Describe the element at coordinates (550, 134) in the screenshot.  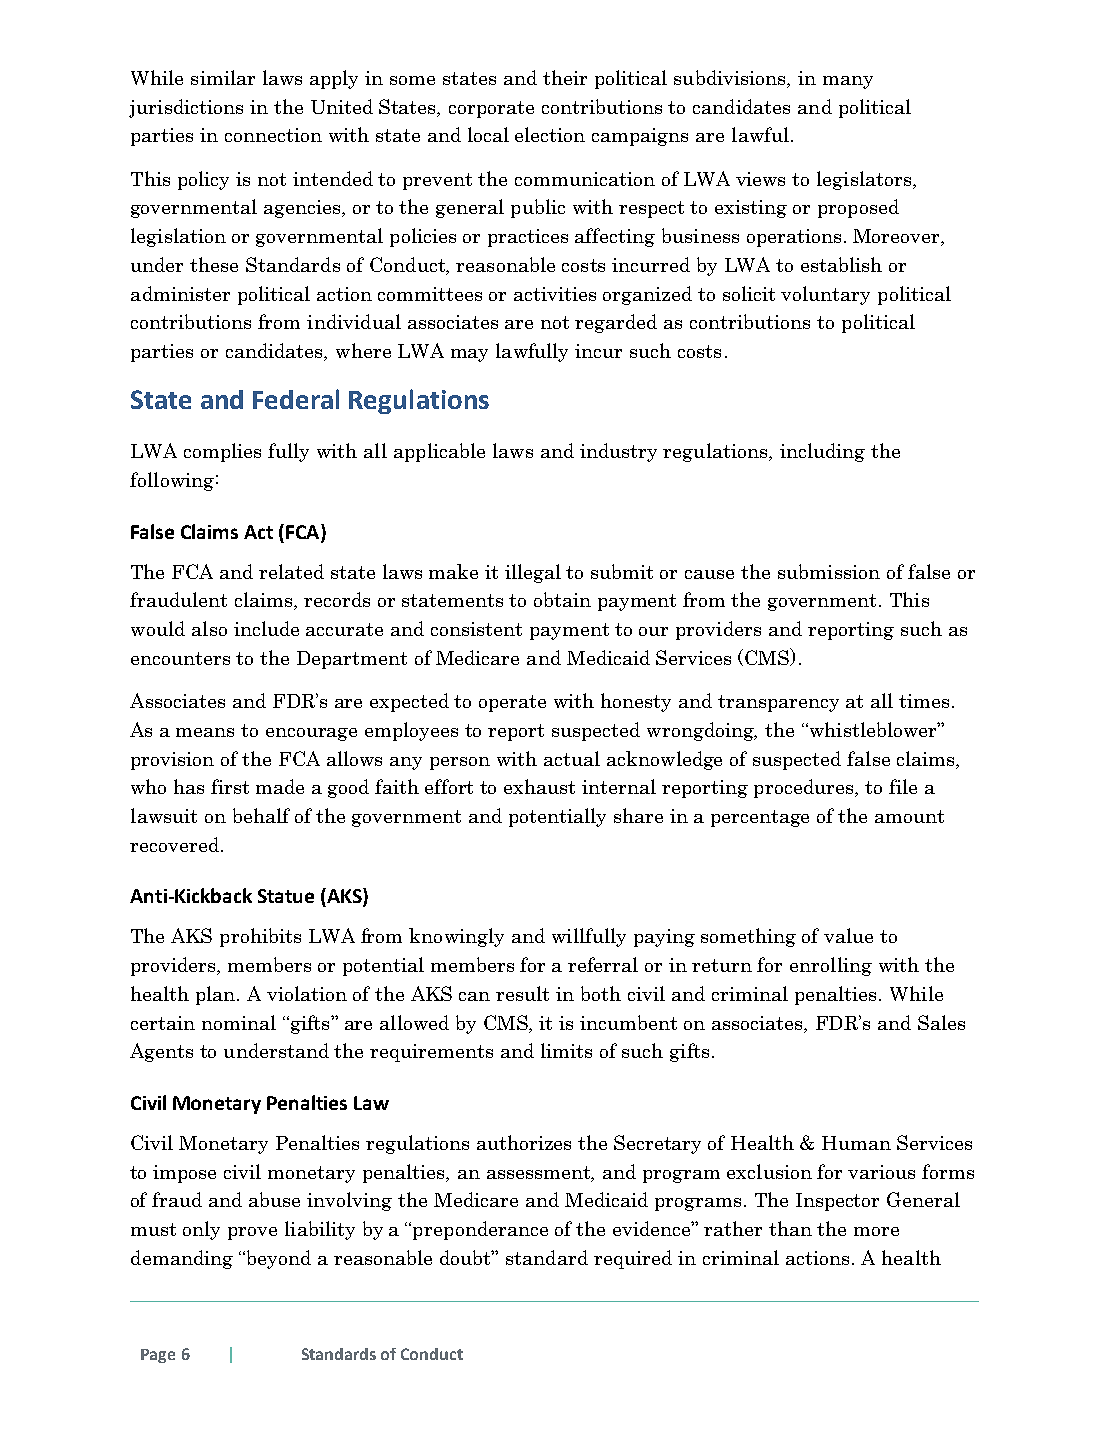
I see `election` at that location.
